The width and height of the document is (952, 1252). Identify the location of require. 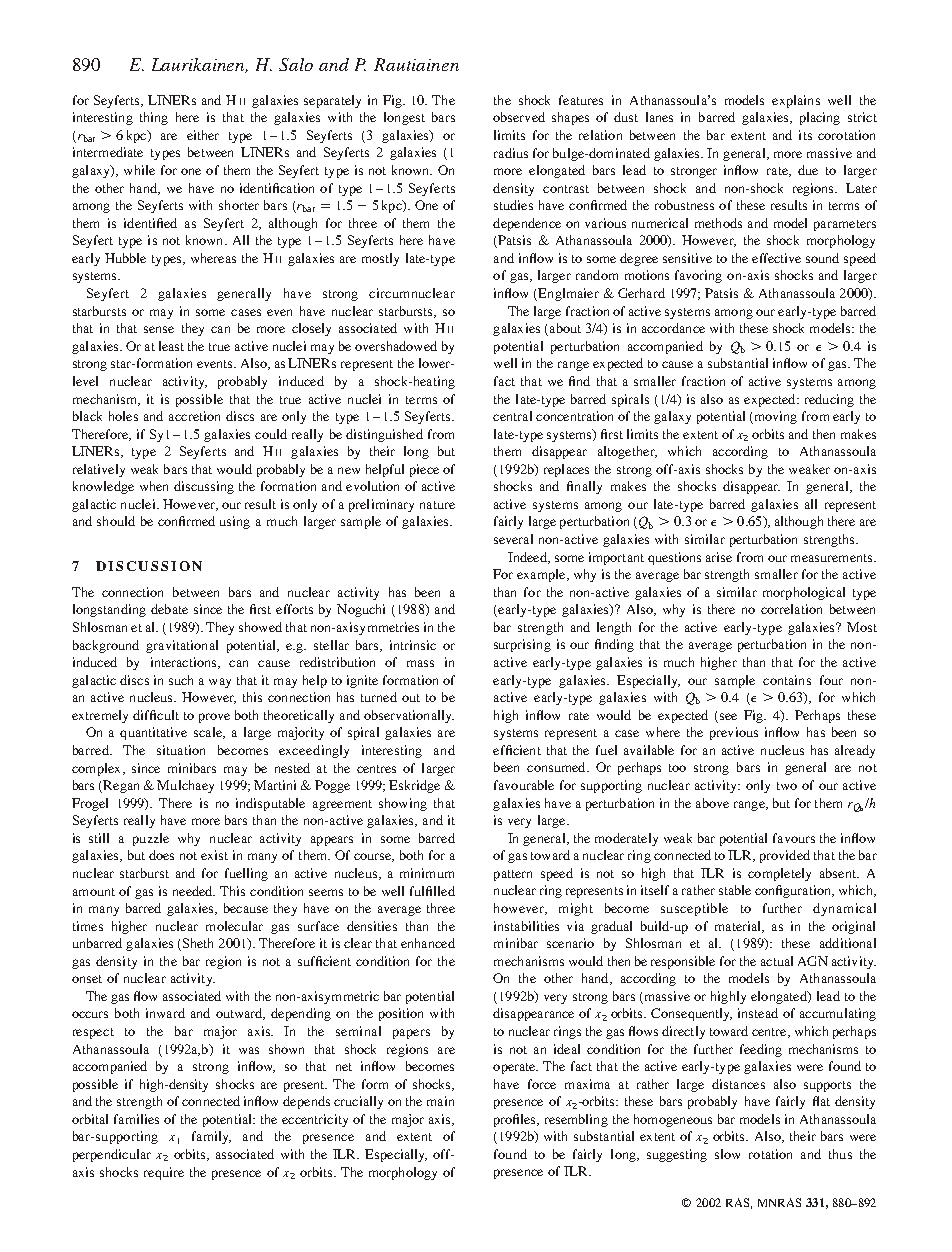
(164, 1173).
